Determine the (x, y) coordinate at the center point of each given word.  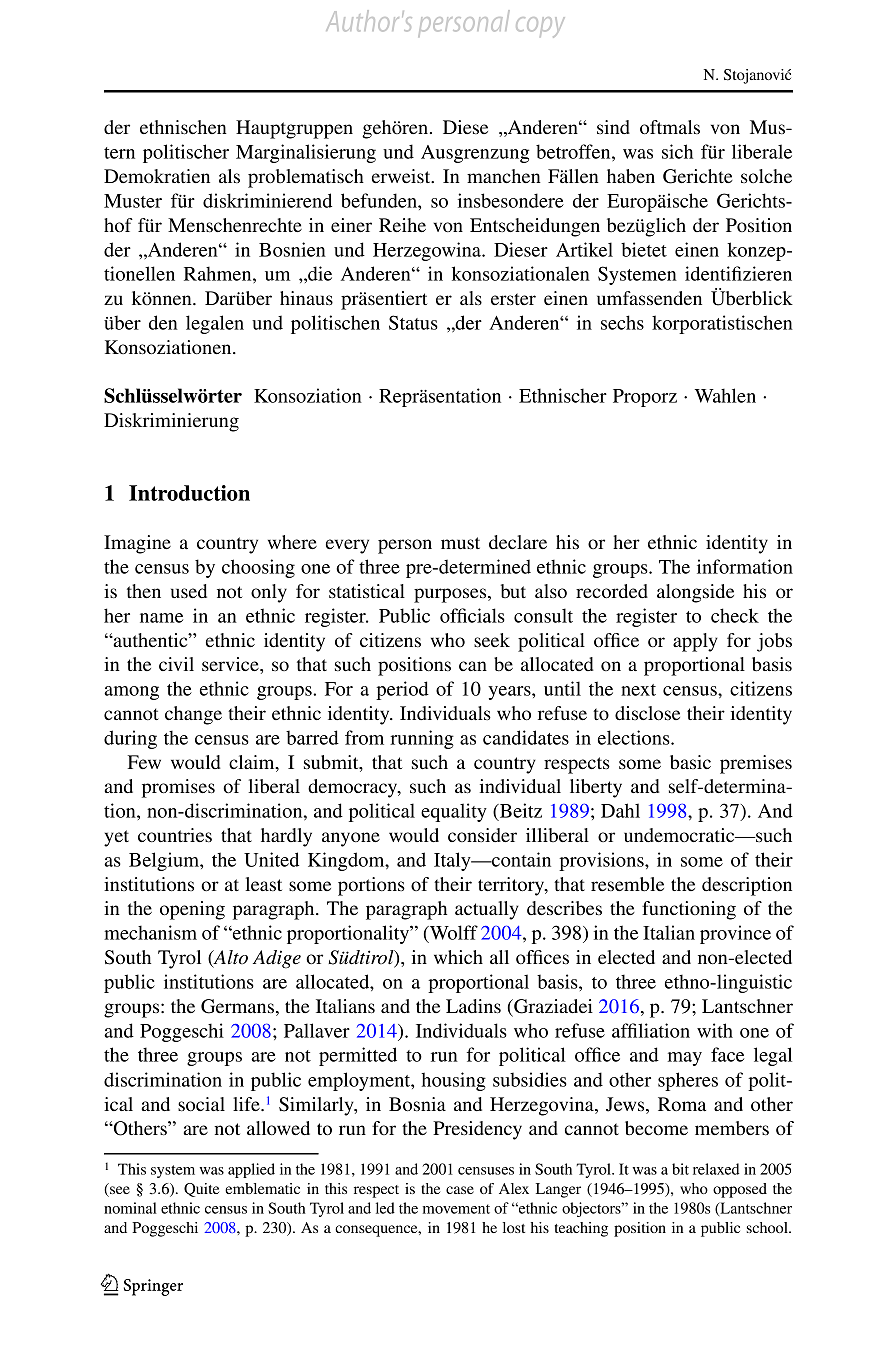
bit (680, 1169)
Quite (201, 1190)
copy (540, 27)
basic (690, 762)
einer (351, 225)
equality (454, 812)
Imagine (137, 544)
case (460, 1190)
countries (175, 835)
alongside (695, 593)
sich (677, 151)
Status (413, 322)
